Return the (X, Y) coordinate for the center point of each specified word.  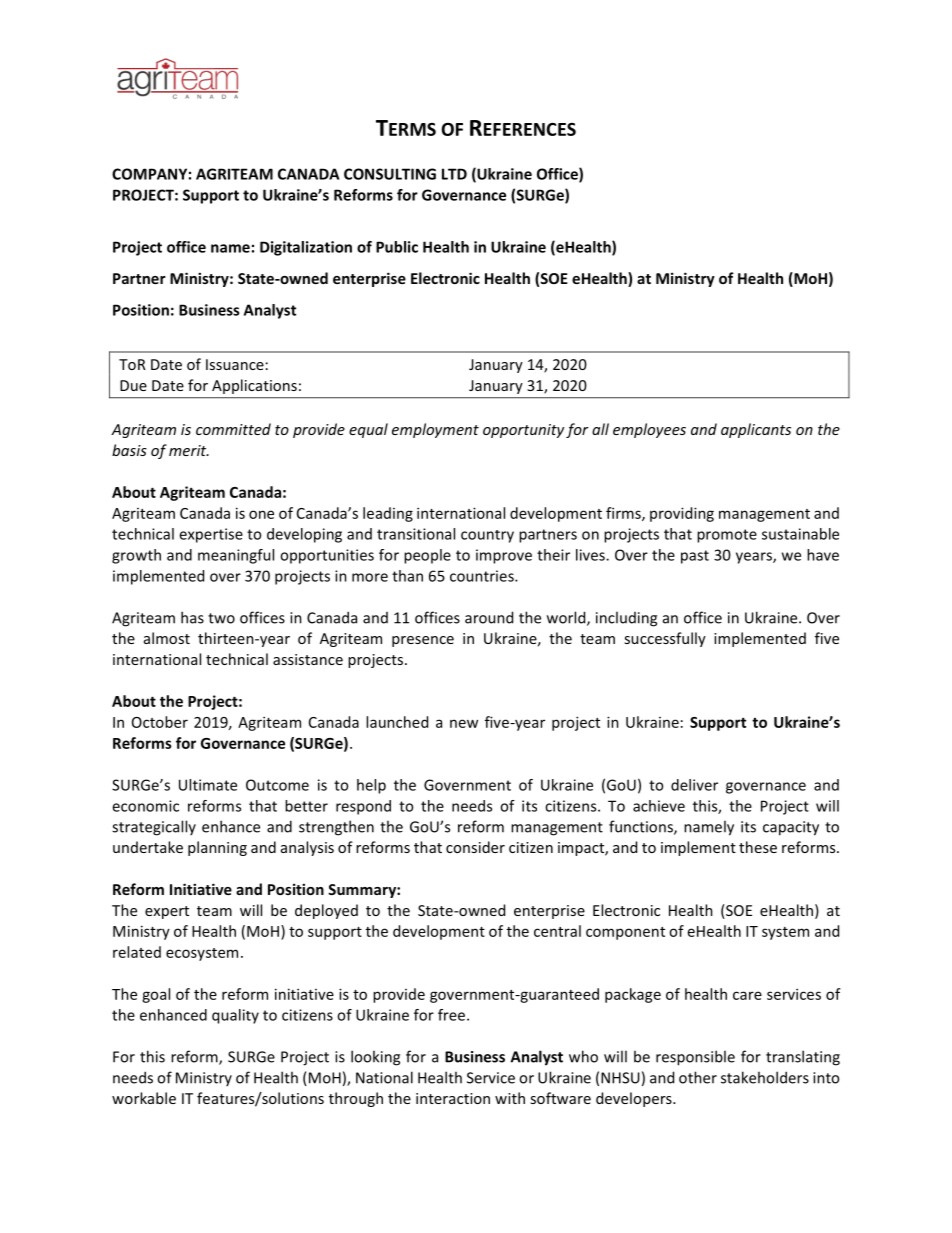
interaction (453, 1098)
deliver (694, 785)
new (464, 723)
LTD (454, 174)
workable (144, 1098)
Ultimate (208, 785)
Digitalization (306, 248)
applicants (756, 430)
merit (189, 450)
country (487, 536)
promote (727, 536)
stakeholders (765, 1077)
